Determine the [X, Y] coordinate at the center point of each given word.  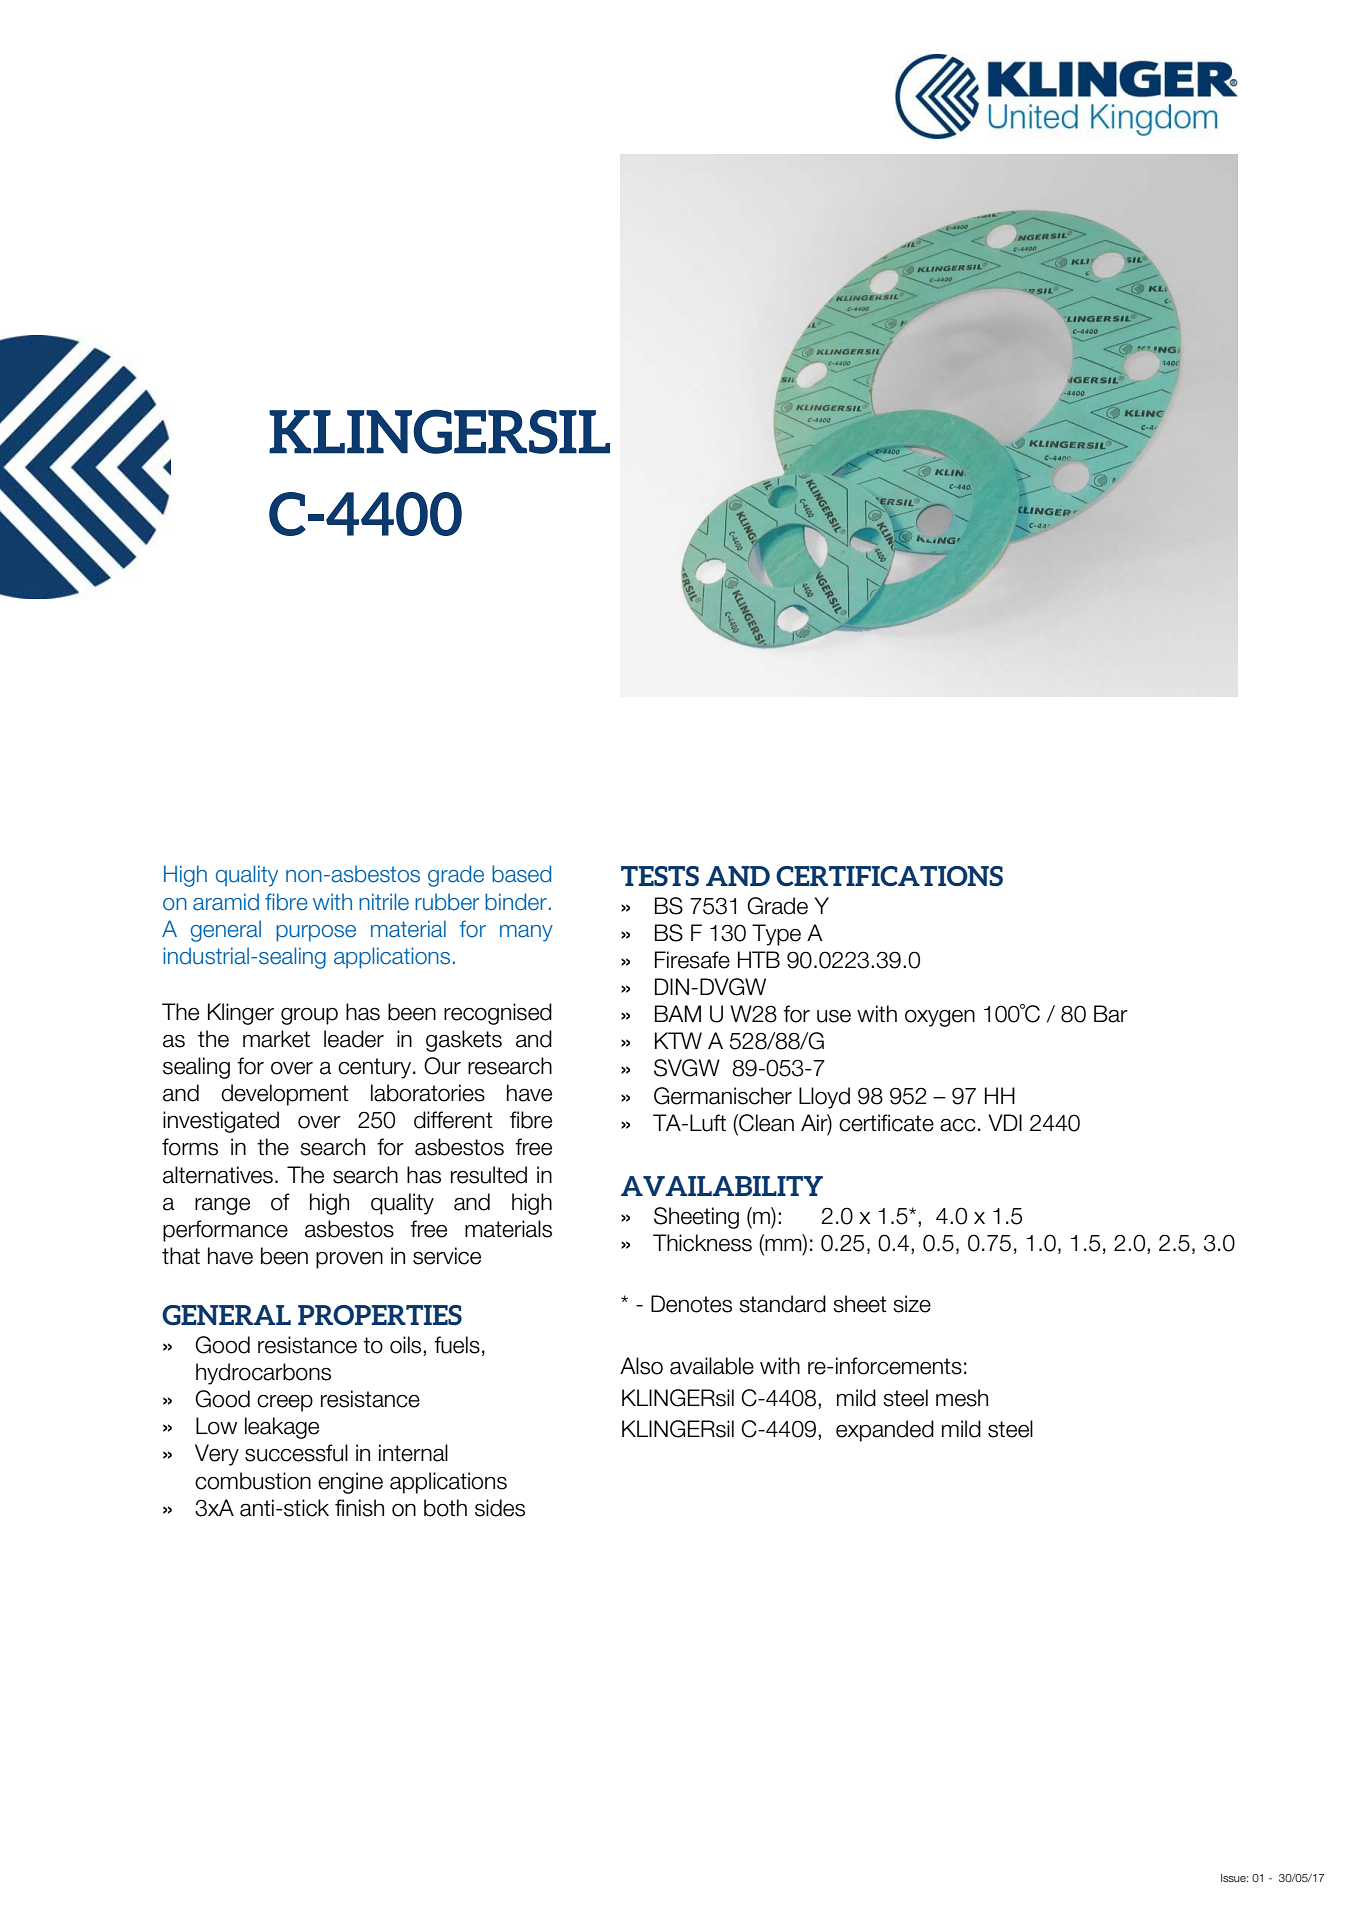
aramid [226, 902]
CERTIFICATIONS [889, 876]
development [285, 1095]
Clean [765, 1123]
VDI [1005, 1122]
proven [349, 1260]
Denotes [691, 1304]
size [912, 1304]
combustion [253, 1481]
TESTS [660, 876]
